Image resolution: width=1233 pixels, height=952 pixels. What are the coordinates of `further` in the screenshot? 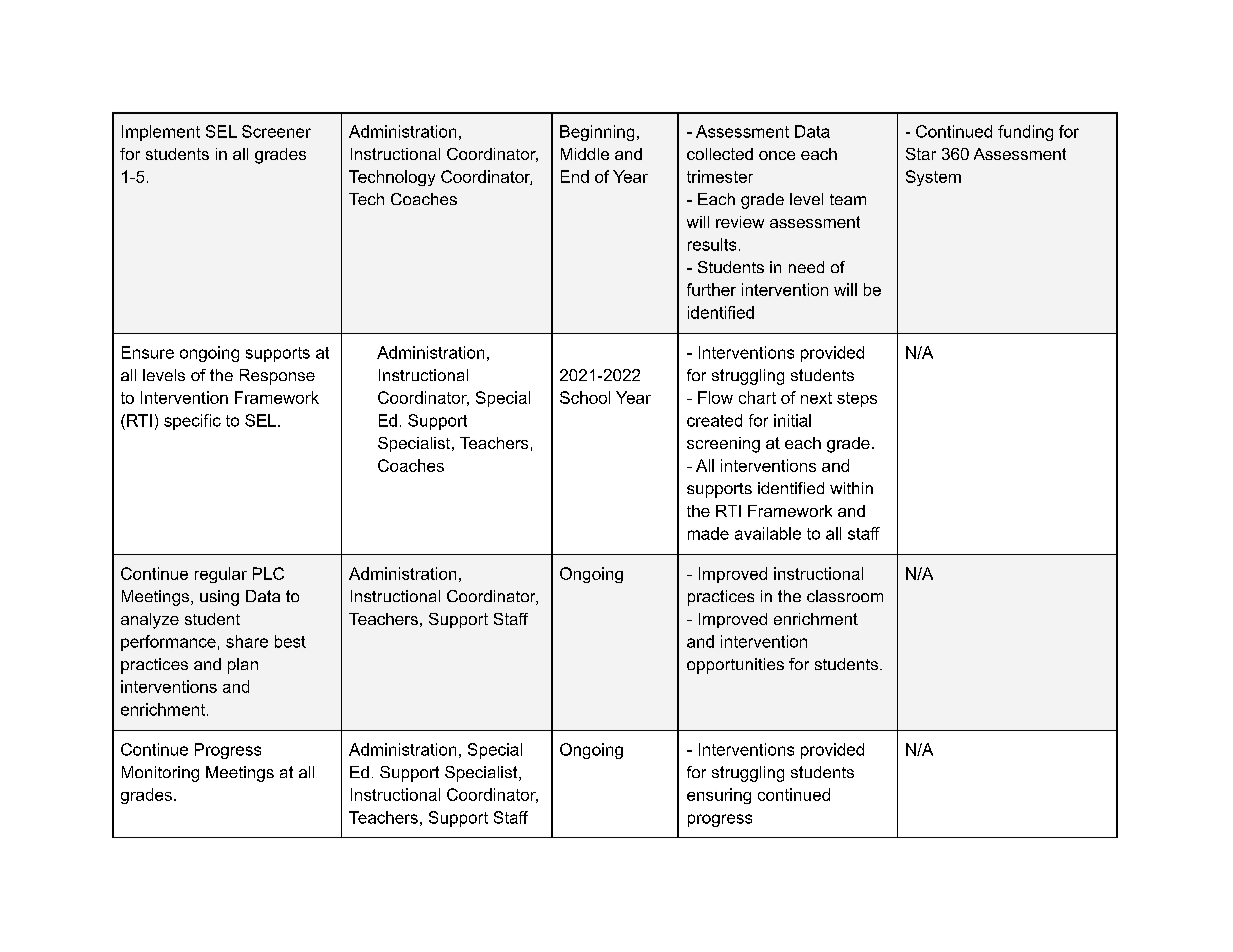 It's located at (711, 289).
